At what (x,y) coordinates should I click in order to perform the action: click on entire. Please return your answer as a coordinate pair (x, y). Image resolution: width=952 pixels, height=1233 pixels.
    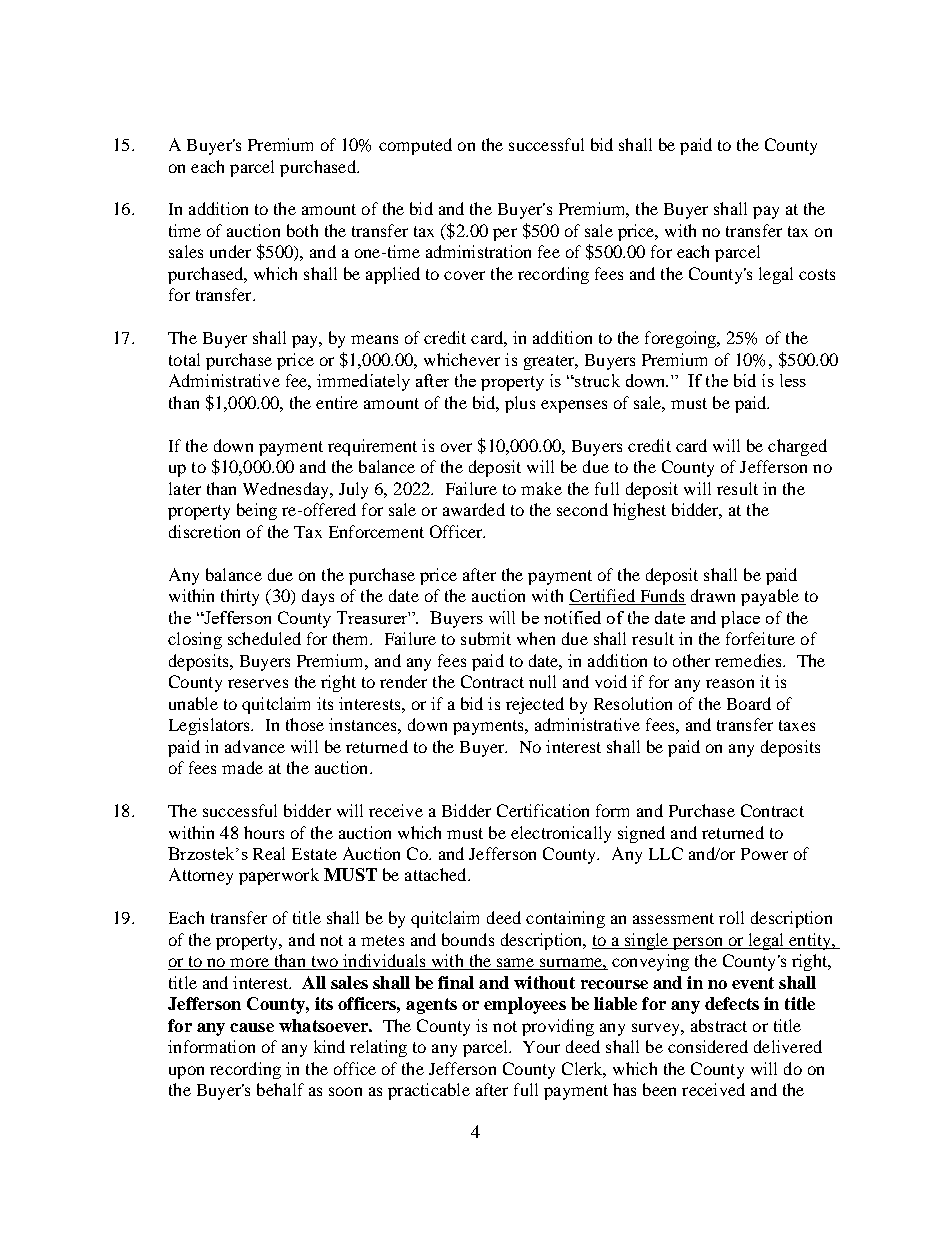
    Looking at the image, I should click on (337, 402).
